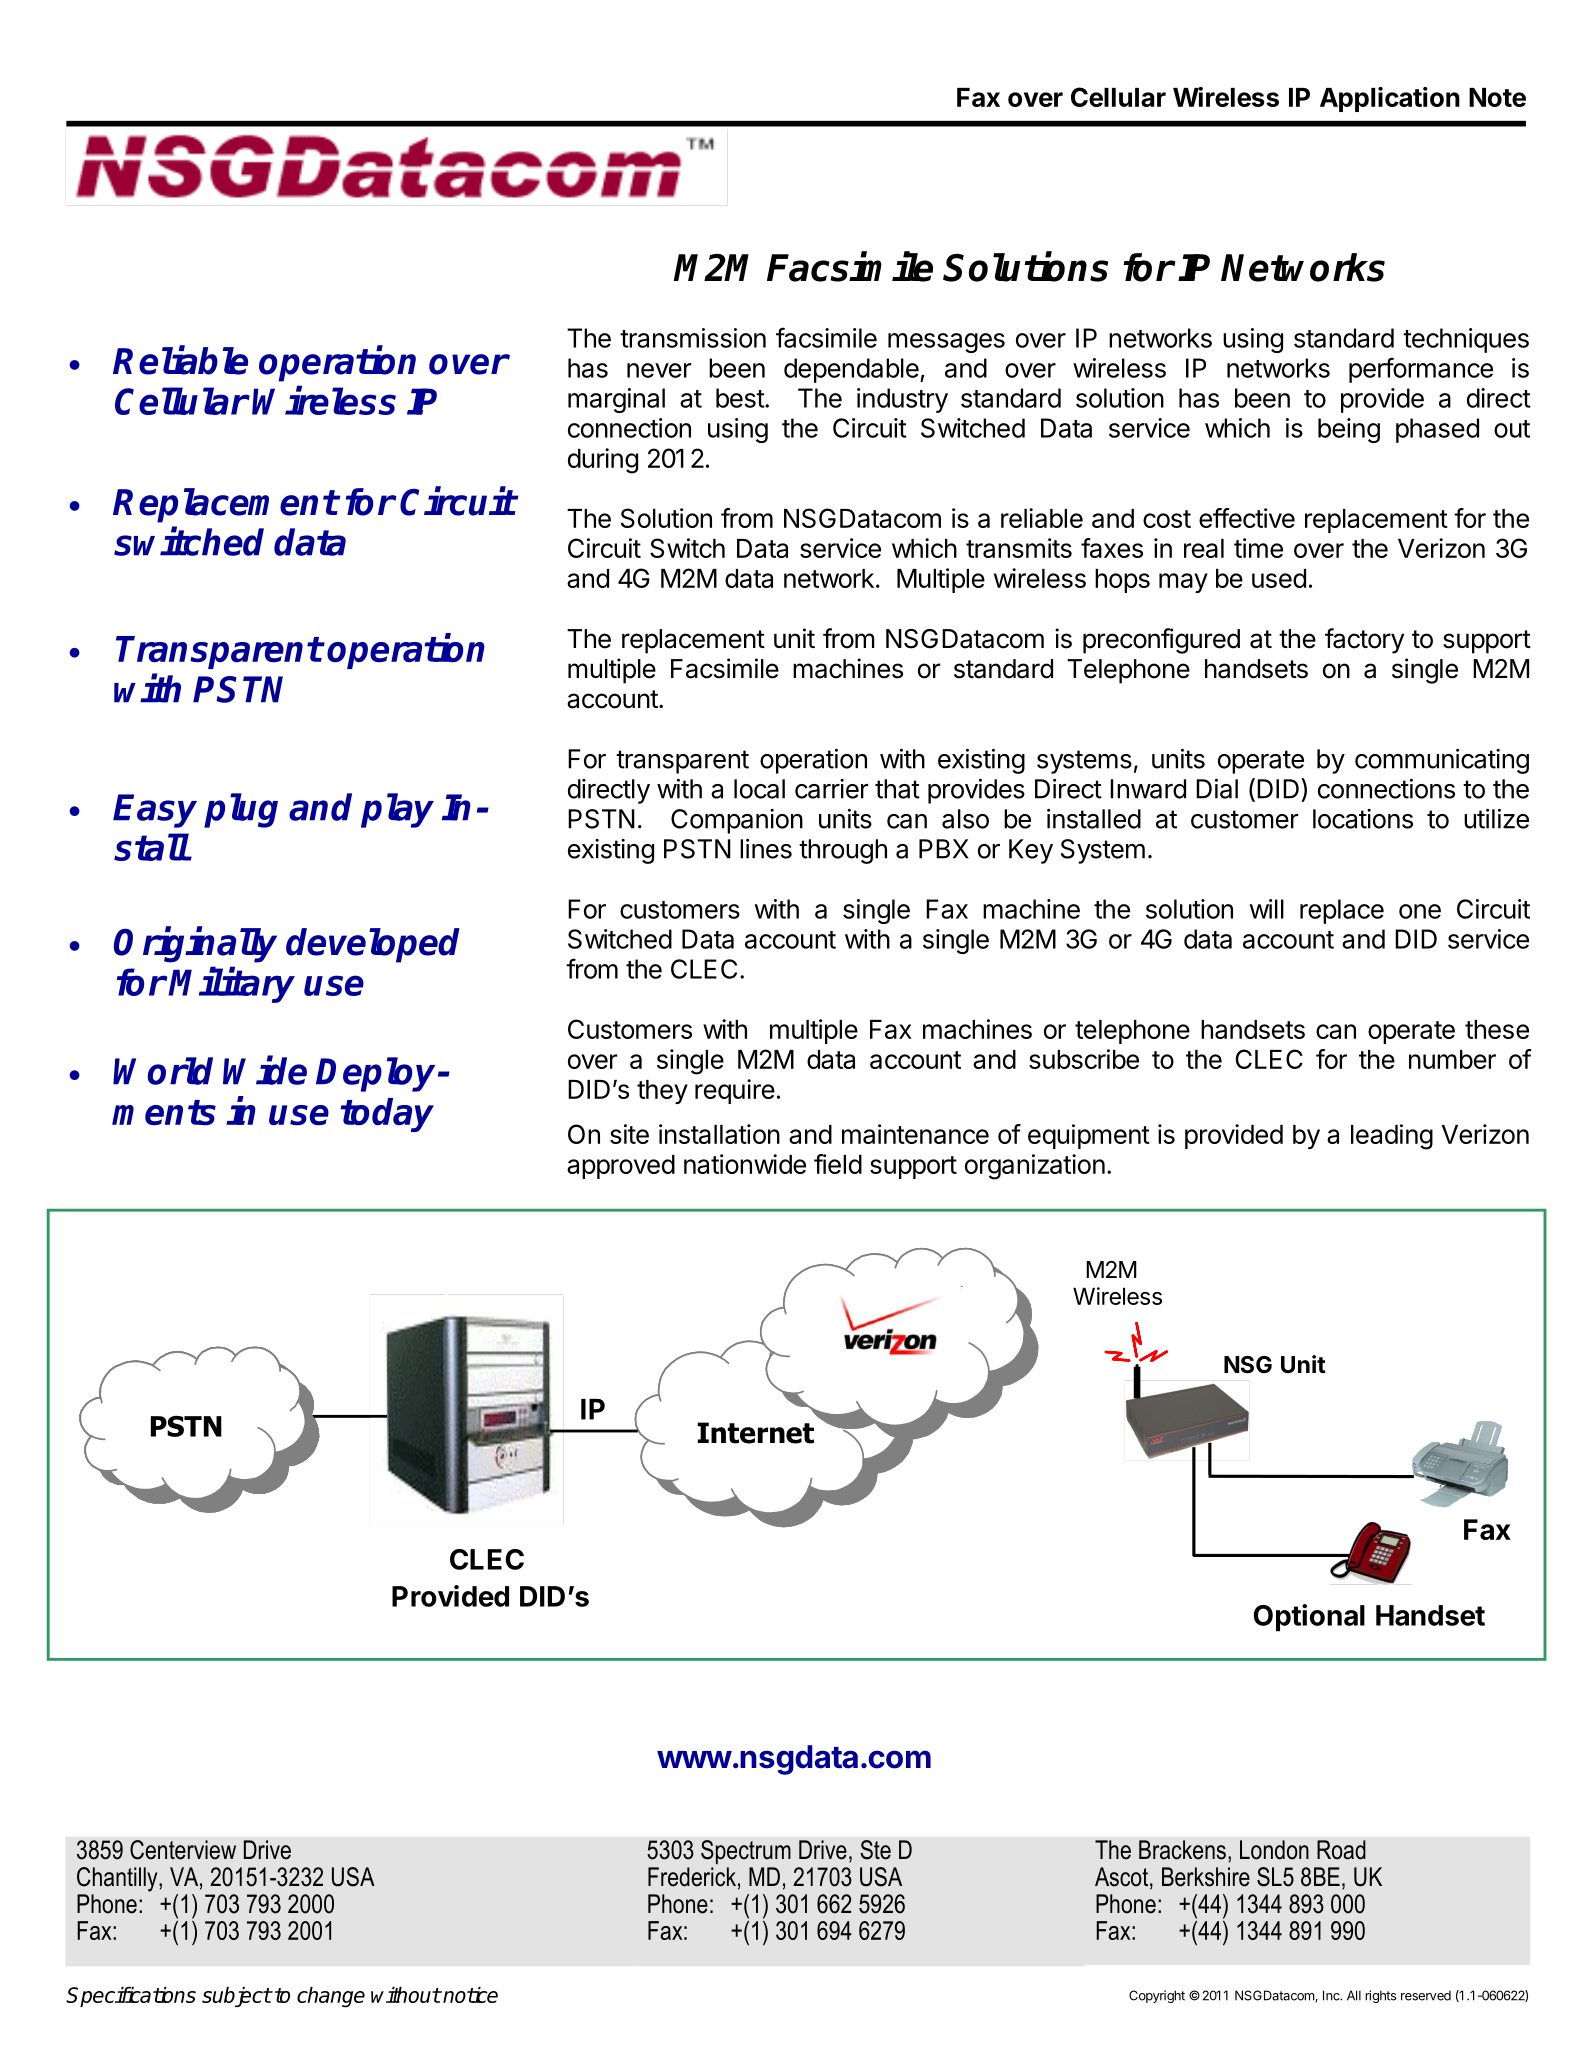 The width and height of the screenshot is (1596, 2066). What do you see at coordinates (831, 789) in the screenshot?
I see `carrier` at bounding box center [831, 789].
